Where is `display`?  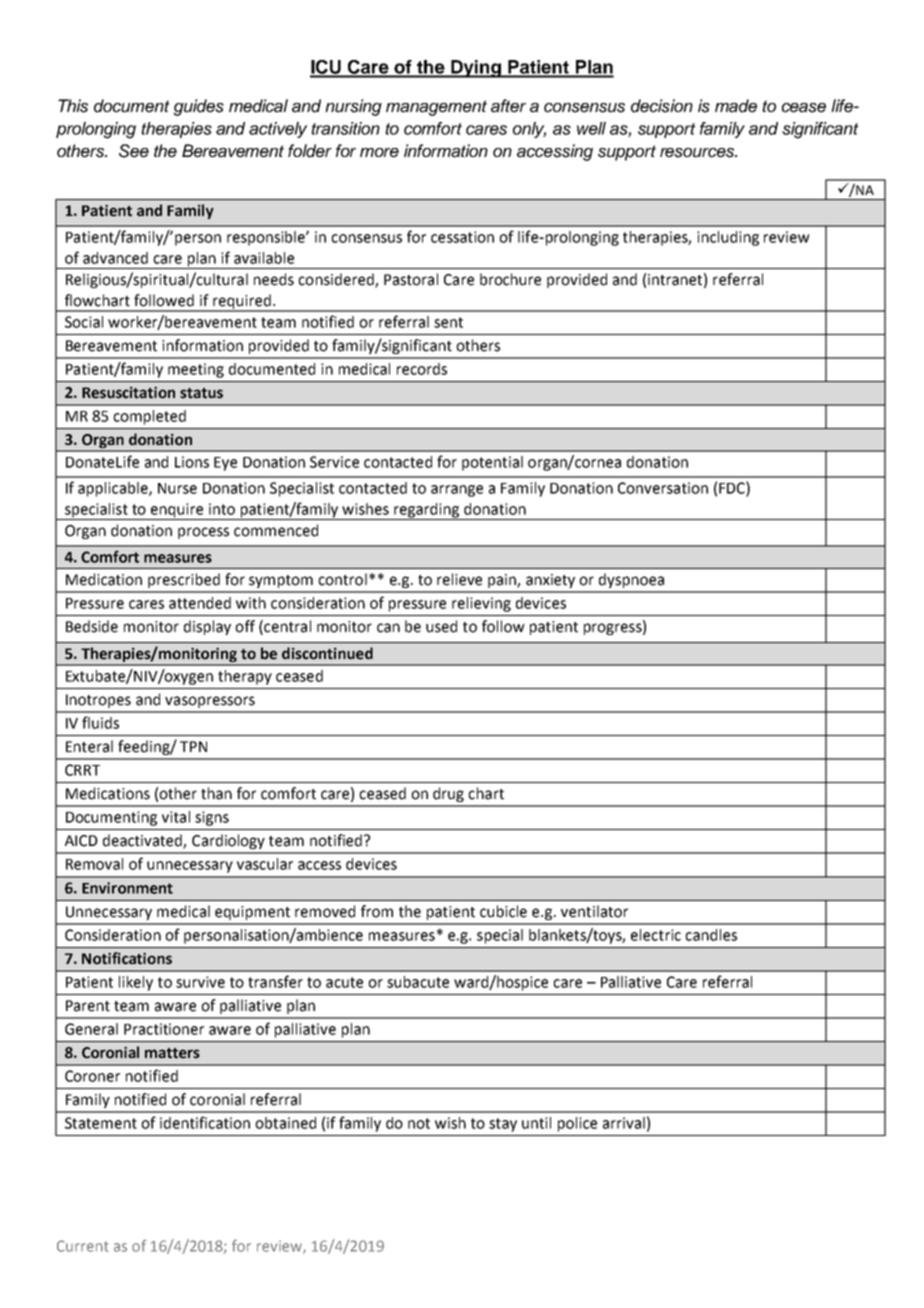
display is located at coordinates (207, 627).
